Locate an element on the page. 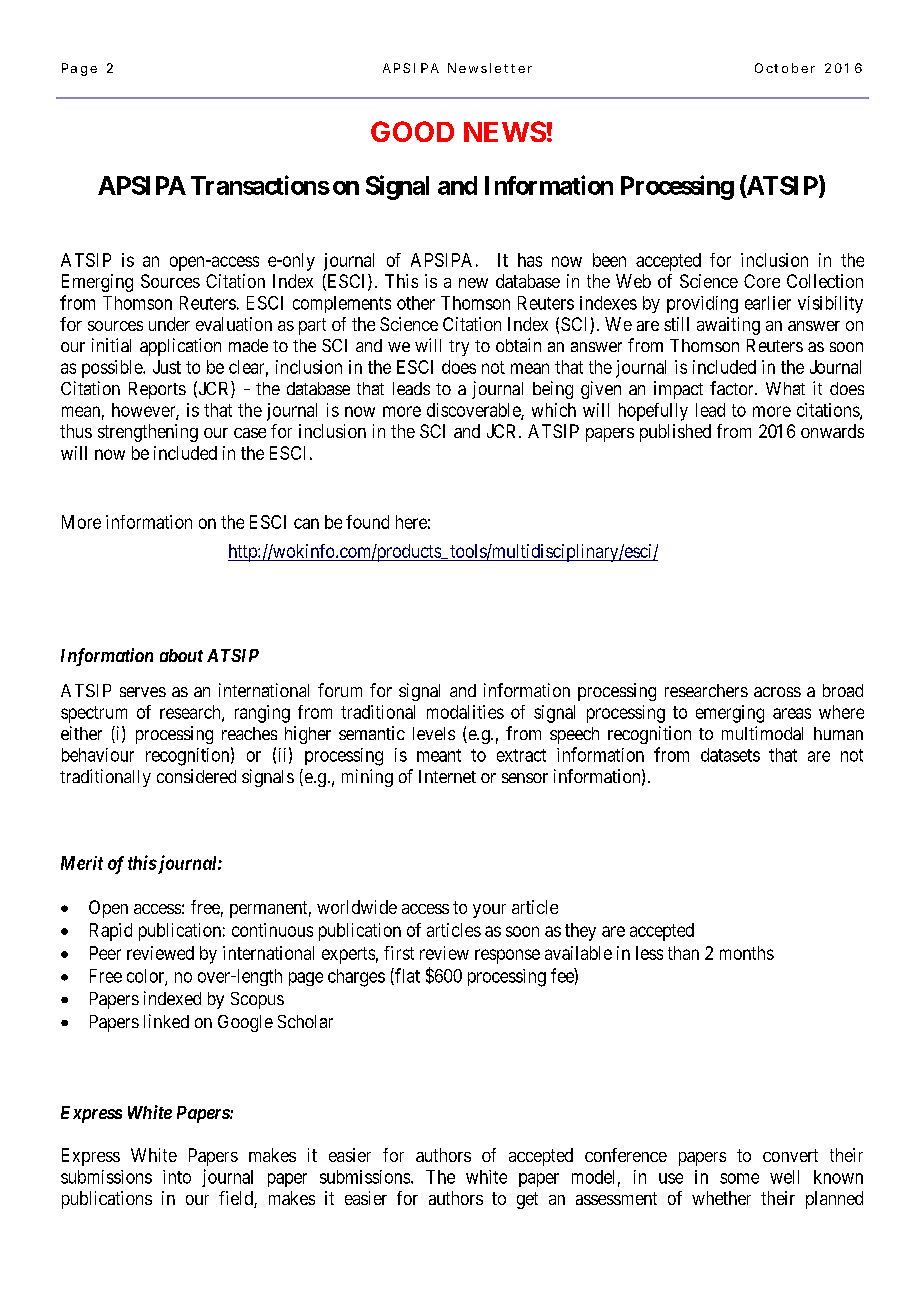  has is located at coordinates (530, 260).
